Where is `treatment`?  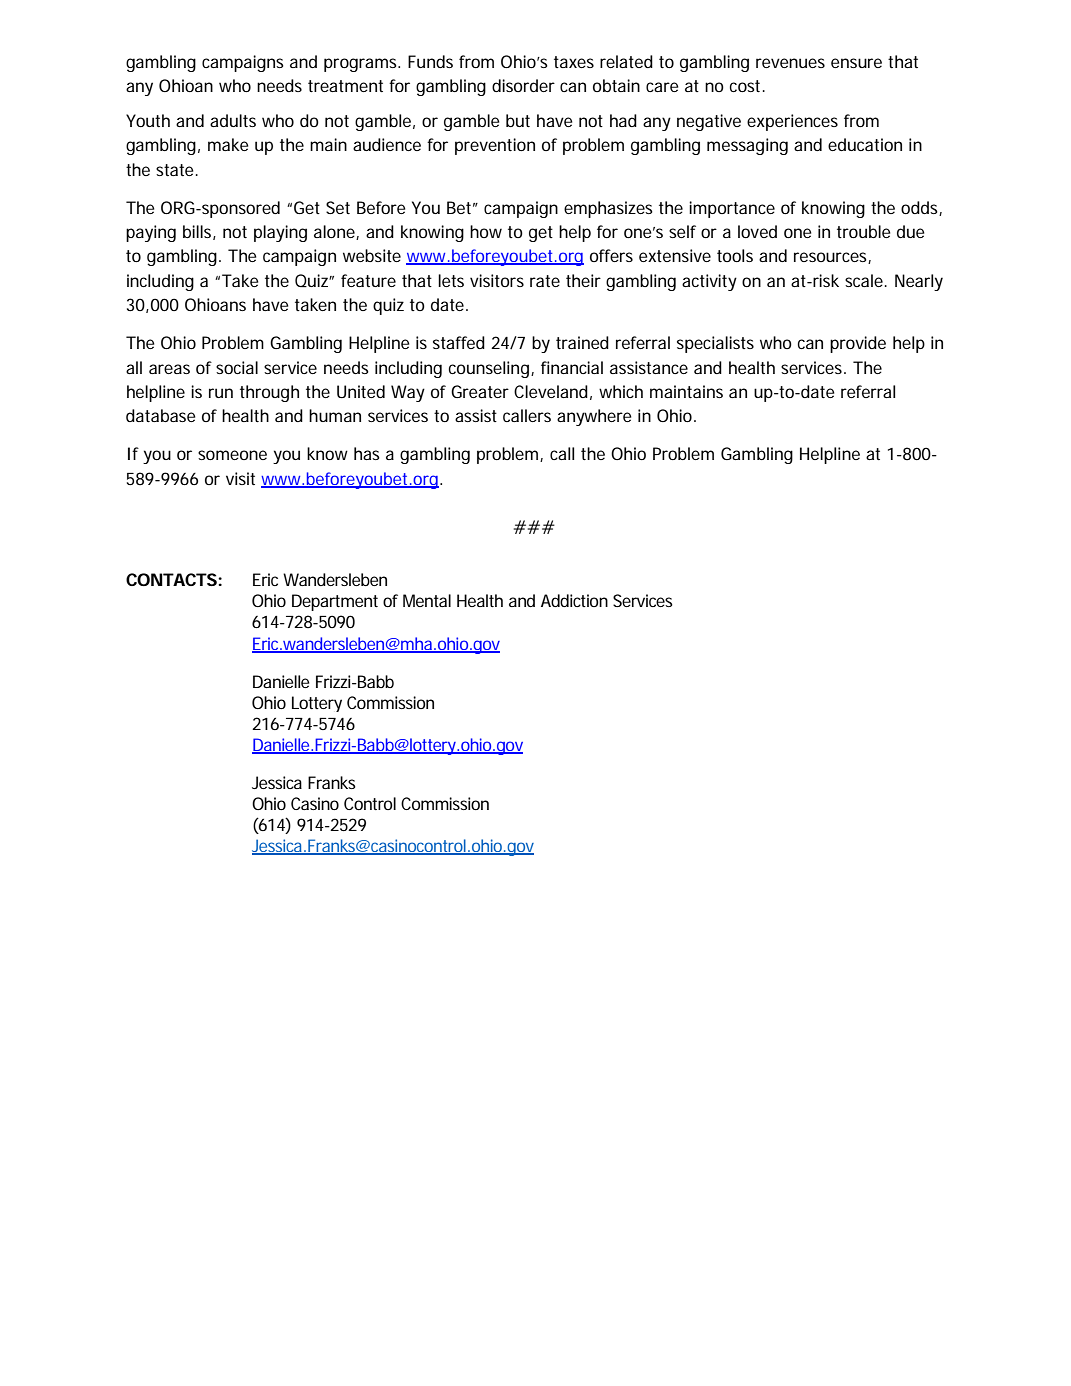
treatment is located at coordinates (345, 86).
